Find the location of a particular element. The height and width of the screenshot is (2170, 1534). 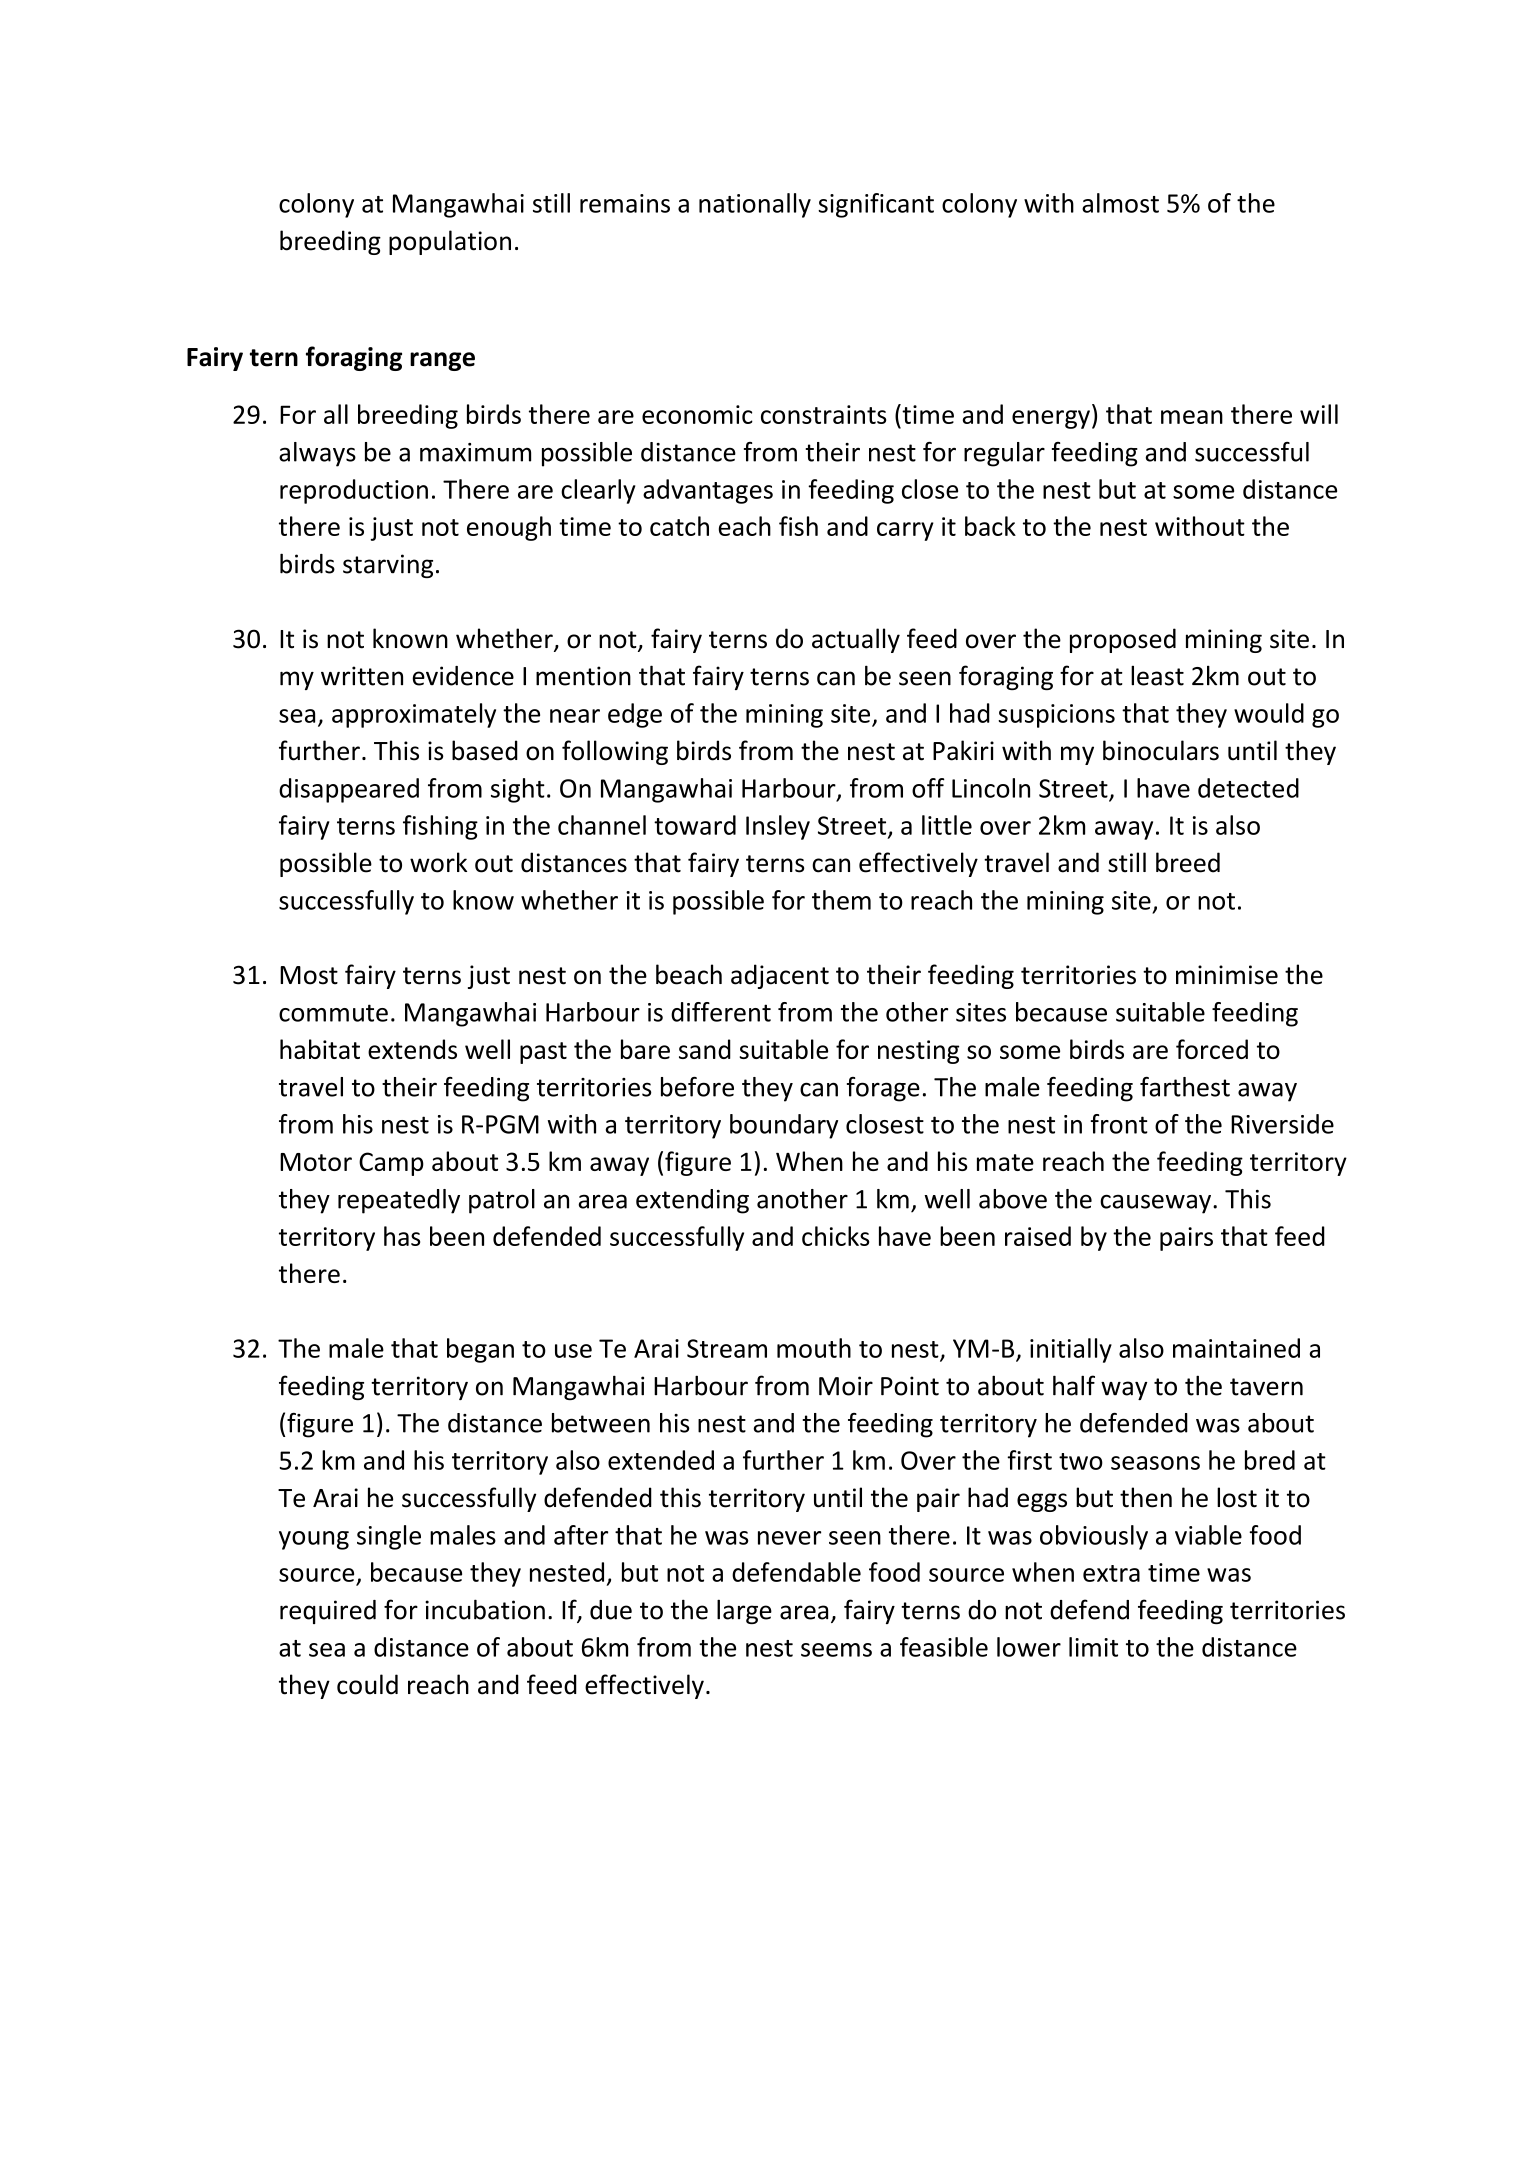

mean is located at coordinates (1192, 417).
